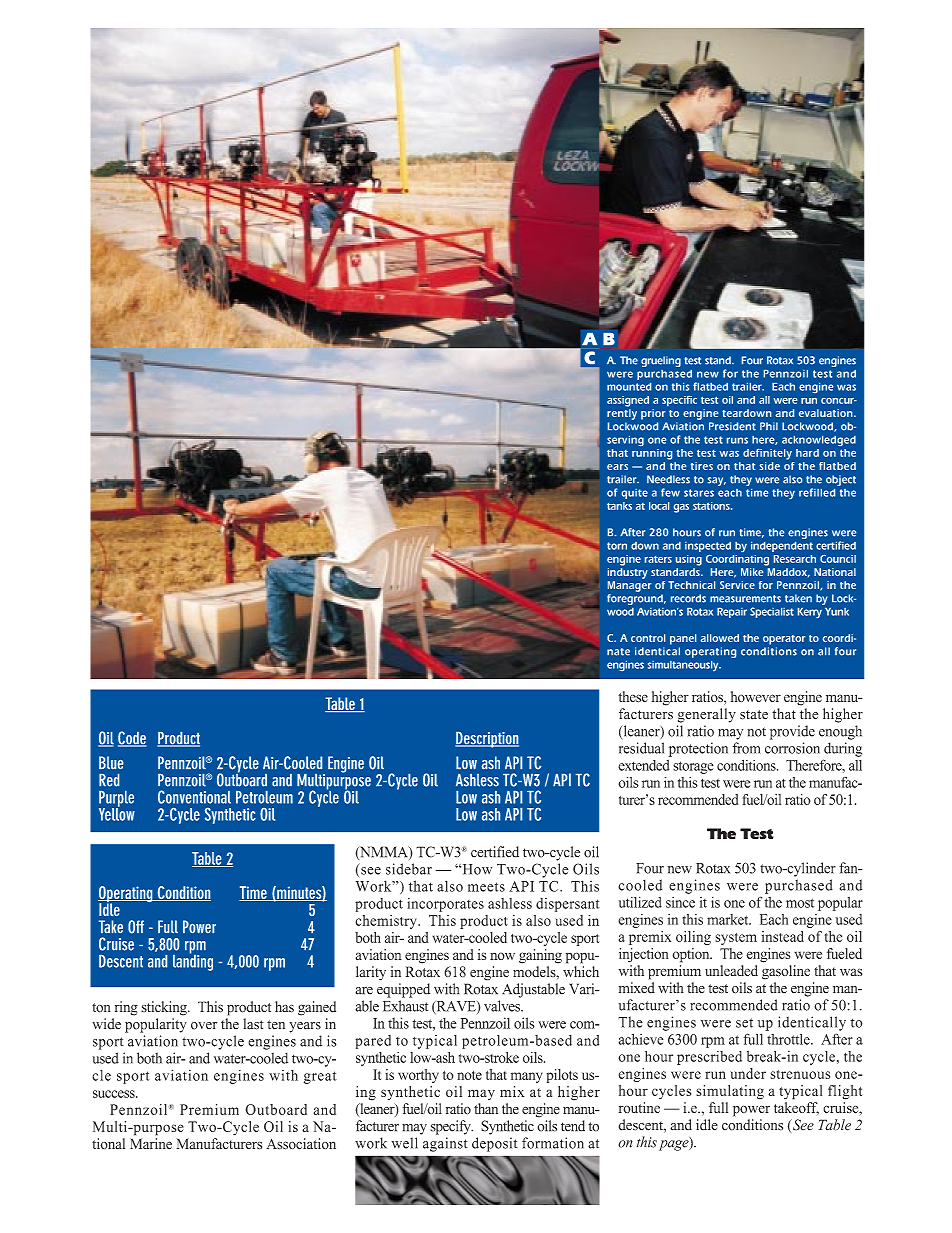 The image size is (952, 1233). I want to click on than, so click(486, 1108).
